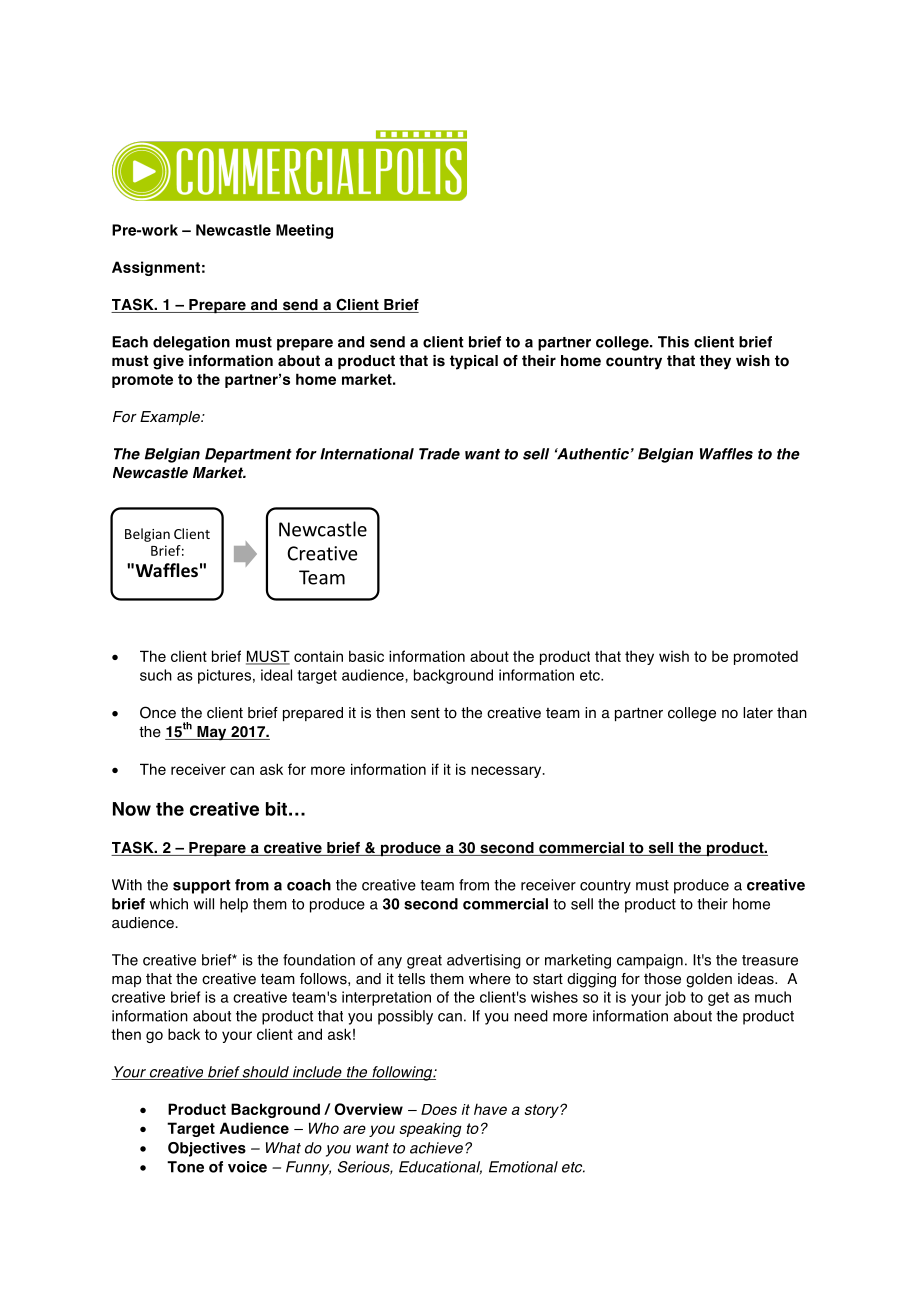 This screenshot has height=1308, width=924. What do you see at coordinates (207, 1149) in the screenshot?
I see `Objectives` at bounding box center [207, 1149].
